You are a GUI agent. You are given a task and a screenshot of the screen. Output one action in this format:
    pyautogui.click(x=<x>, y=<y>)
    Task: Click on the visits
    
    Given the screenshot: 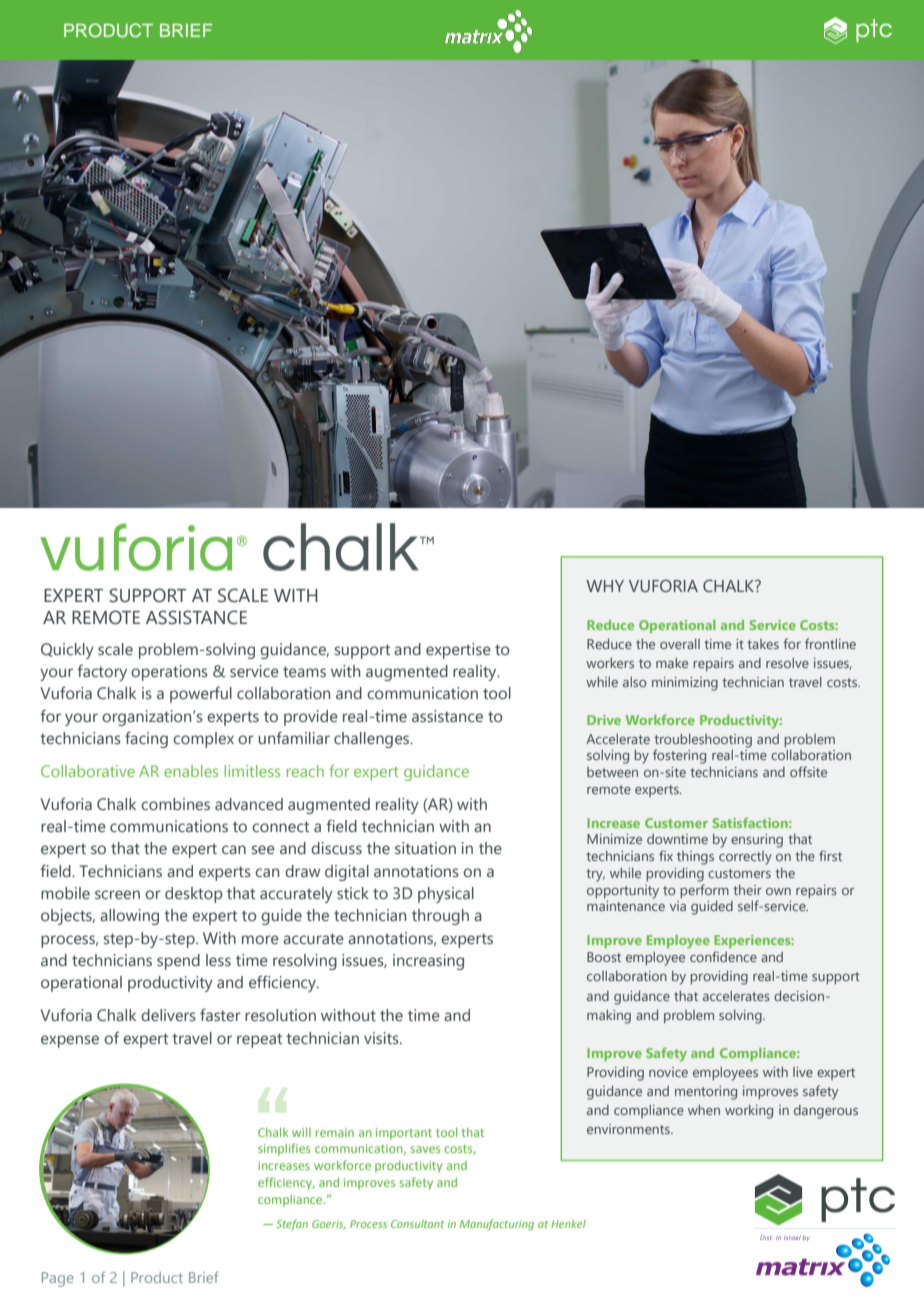 What is the action you would take?
    pyautogui.click(x=382, y=1038)
